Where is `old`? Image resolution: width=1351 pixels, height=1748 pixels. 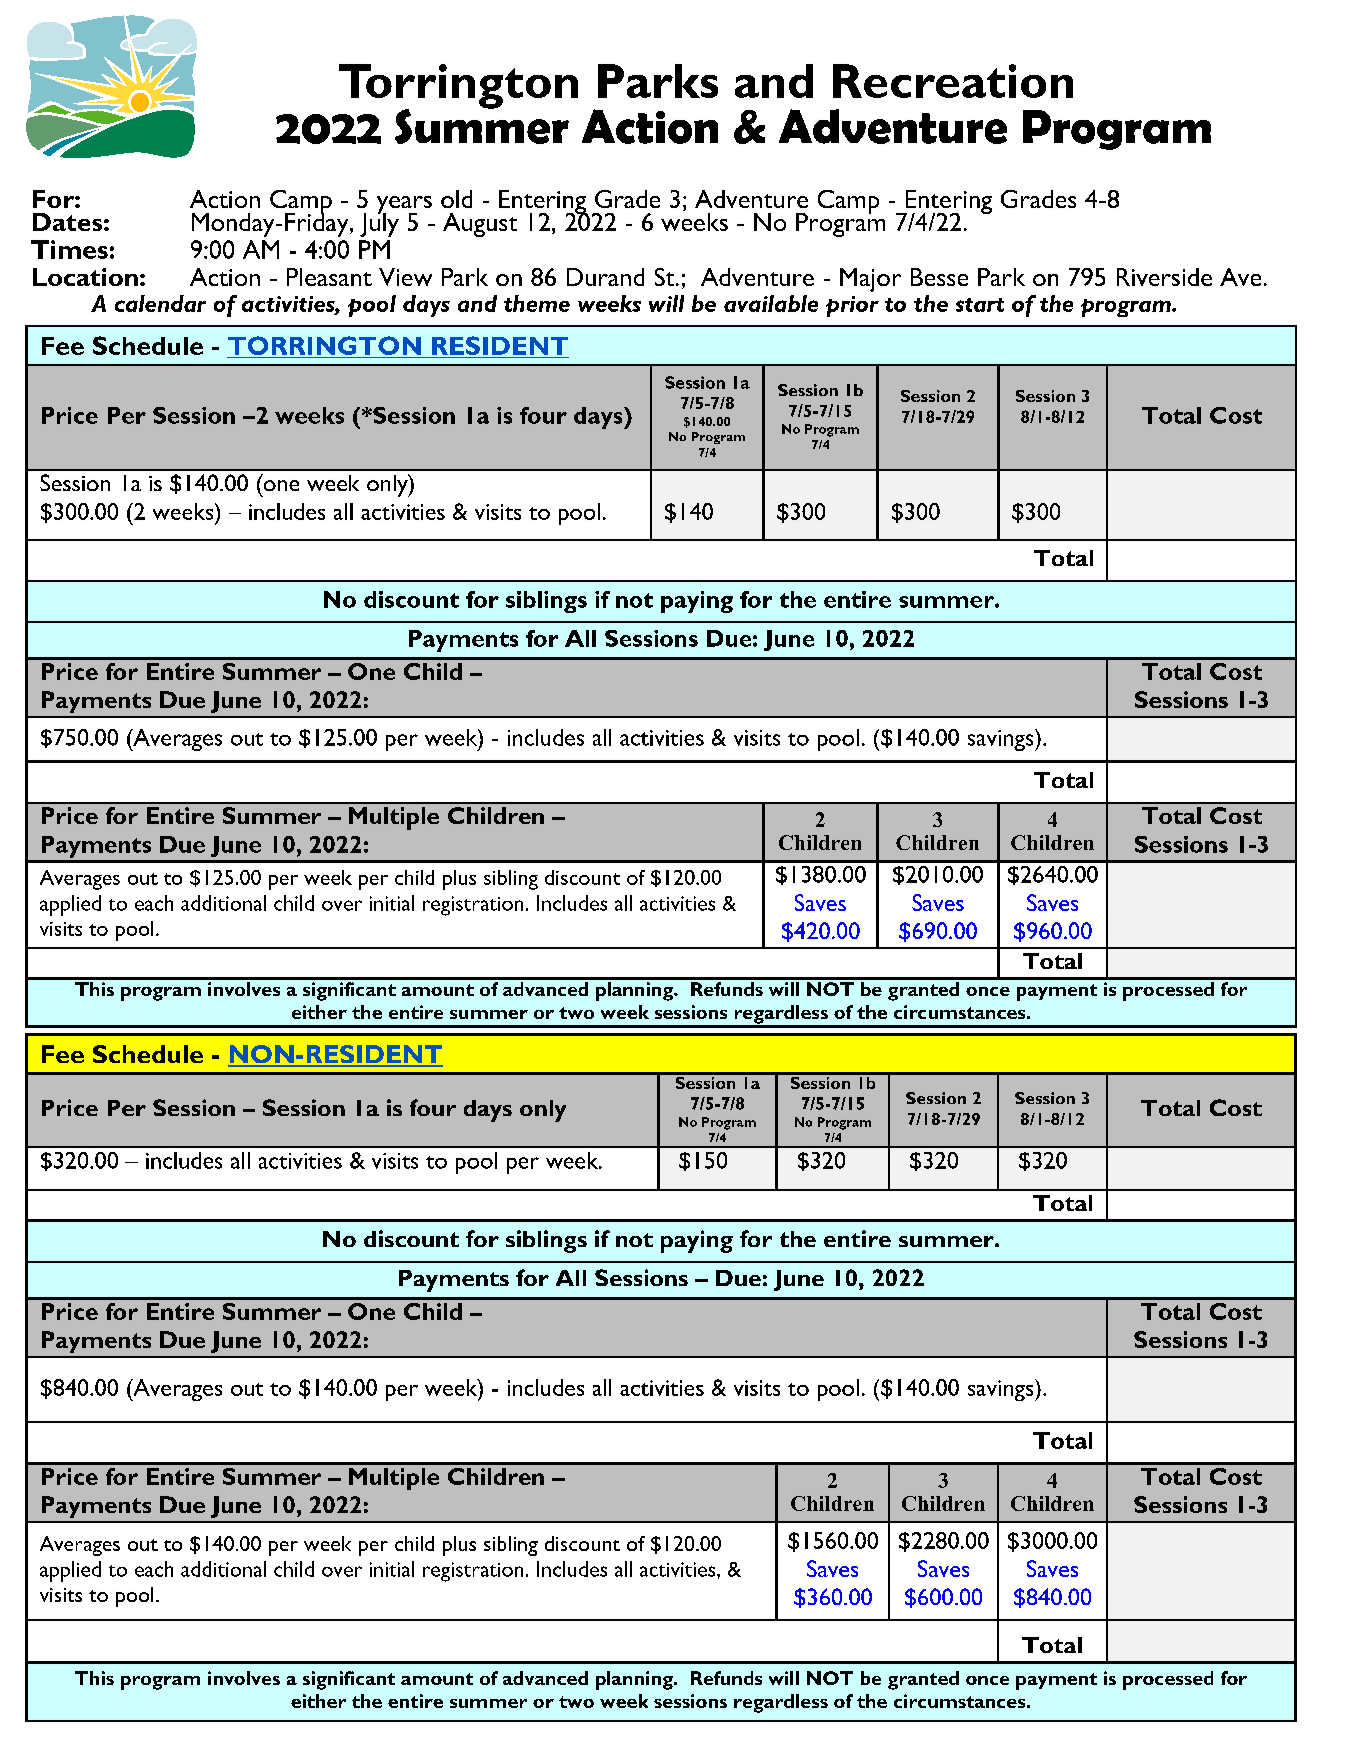 old is located at coordinates (456, 199).
